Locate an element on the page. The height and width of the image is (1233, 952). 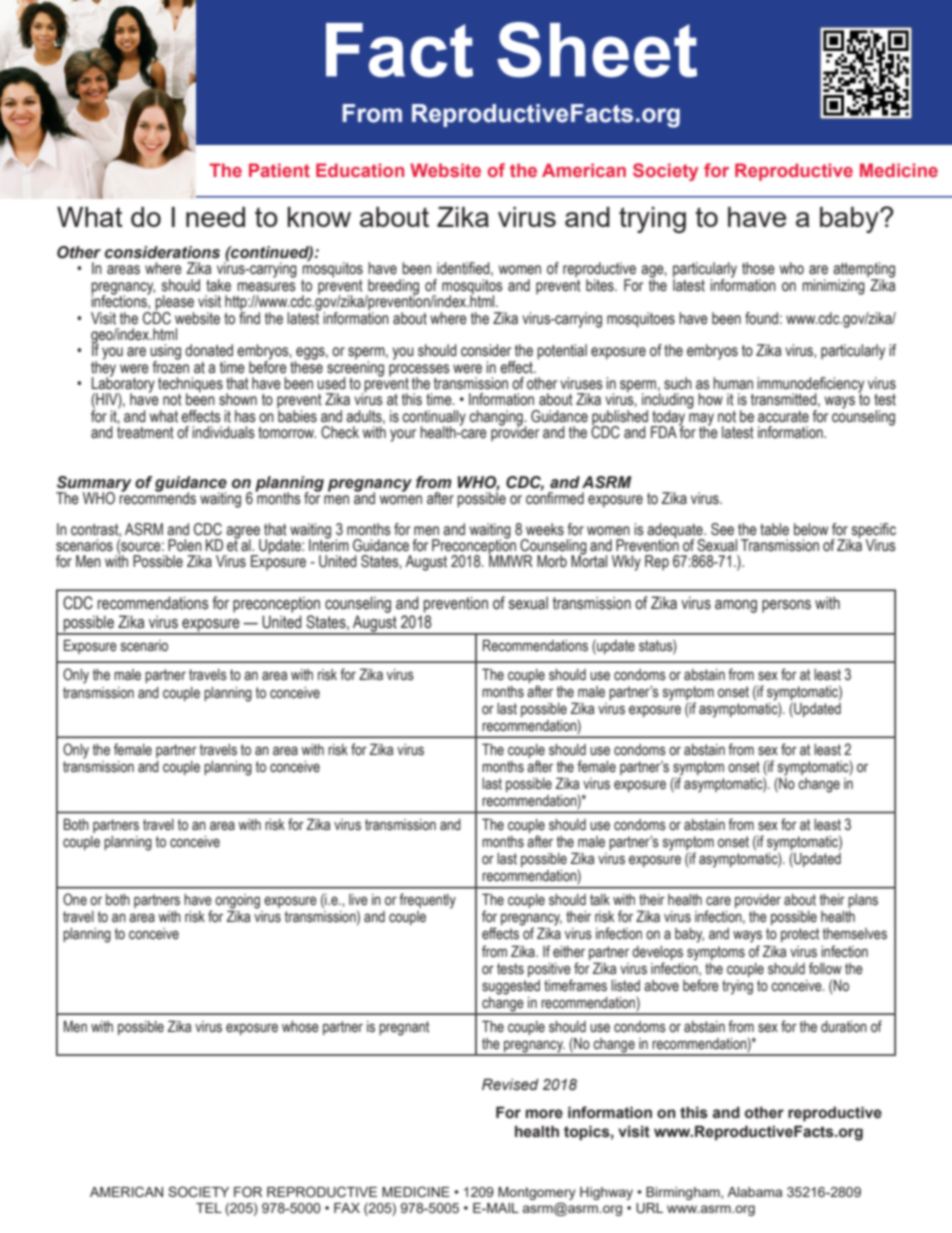
Patient is located at coordinates (279, 170).
